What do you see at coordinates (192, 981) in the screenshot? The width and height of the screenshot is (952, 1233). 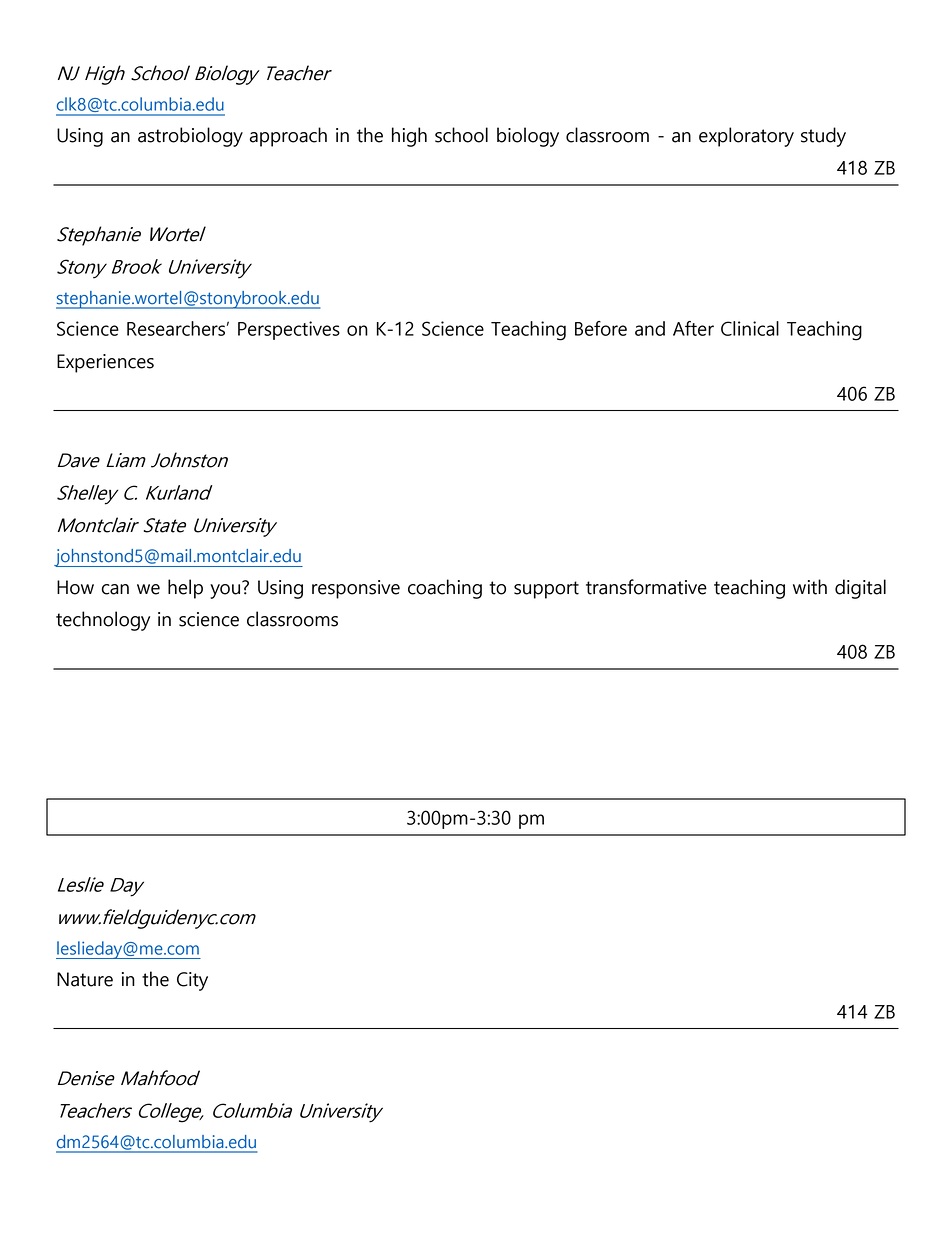 I see `City` at bounding box center [192, 981].
